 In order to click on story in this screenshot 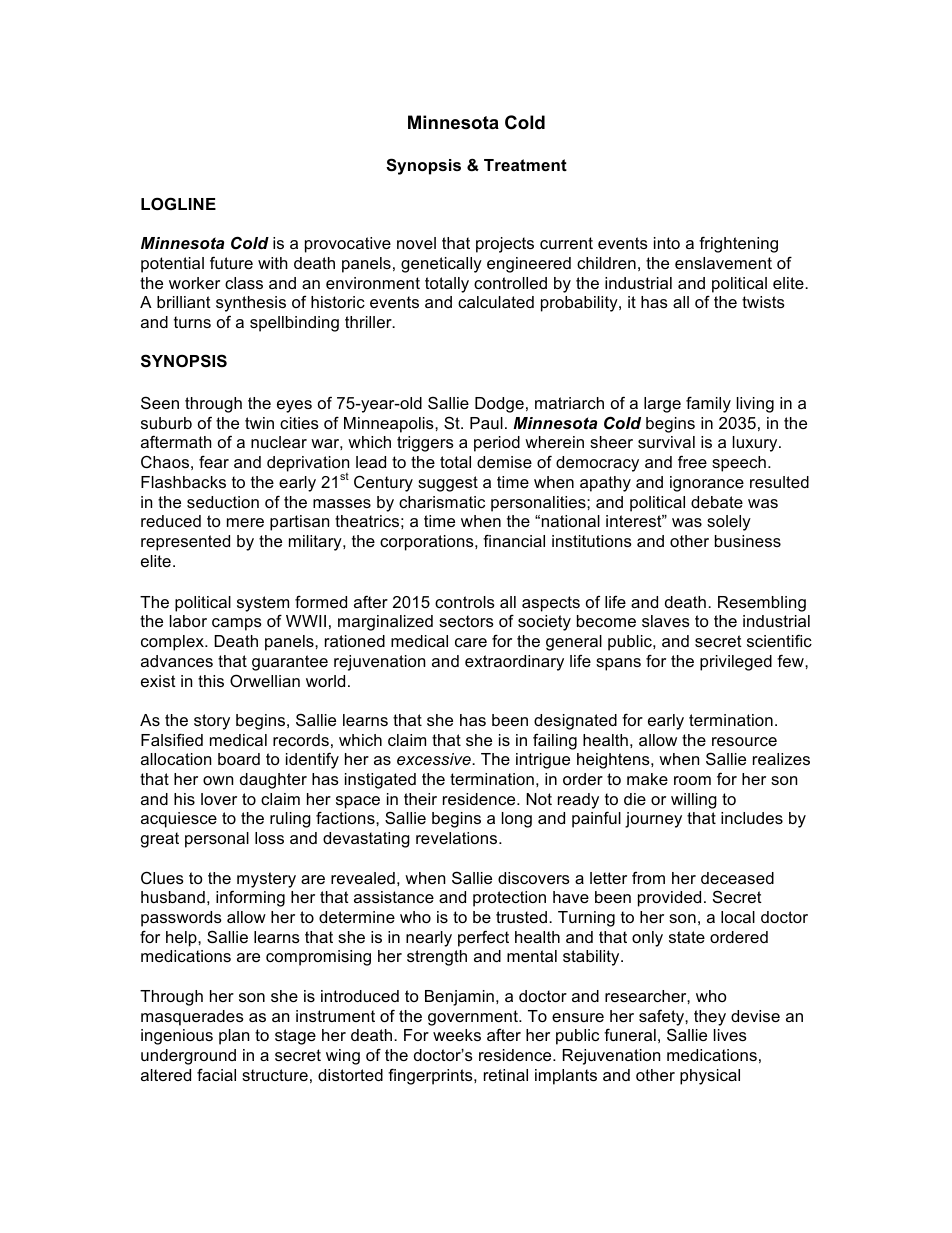, I will do `click(212, 722)`.
